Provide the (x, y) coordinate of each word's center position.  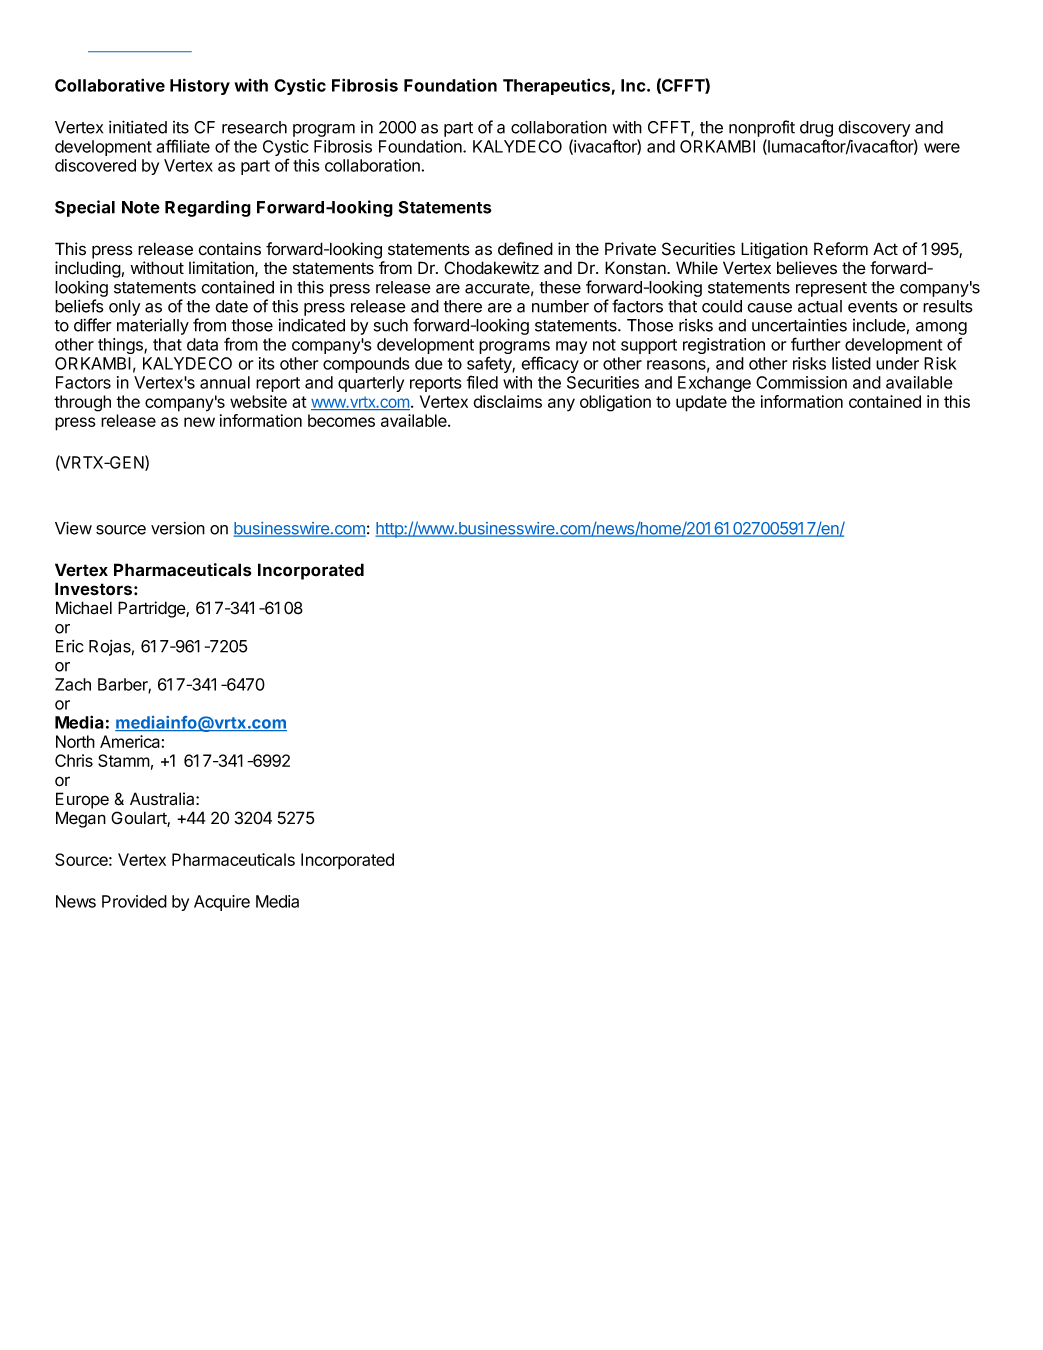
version (178, 528)
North (75, 741)
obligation (615, 403)
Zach (73, 684)
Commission (801, 382)
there (463, 306)
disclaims (507, 401)
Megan (81, 819)
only (124, 308)
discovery (874, 128)
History (200, 86)
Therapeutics (556, 86)
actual (820, 306)
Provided (134, 901)
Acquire (222, 903)
